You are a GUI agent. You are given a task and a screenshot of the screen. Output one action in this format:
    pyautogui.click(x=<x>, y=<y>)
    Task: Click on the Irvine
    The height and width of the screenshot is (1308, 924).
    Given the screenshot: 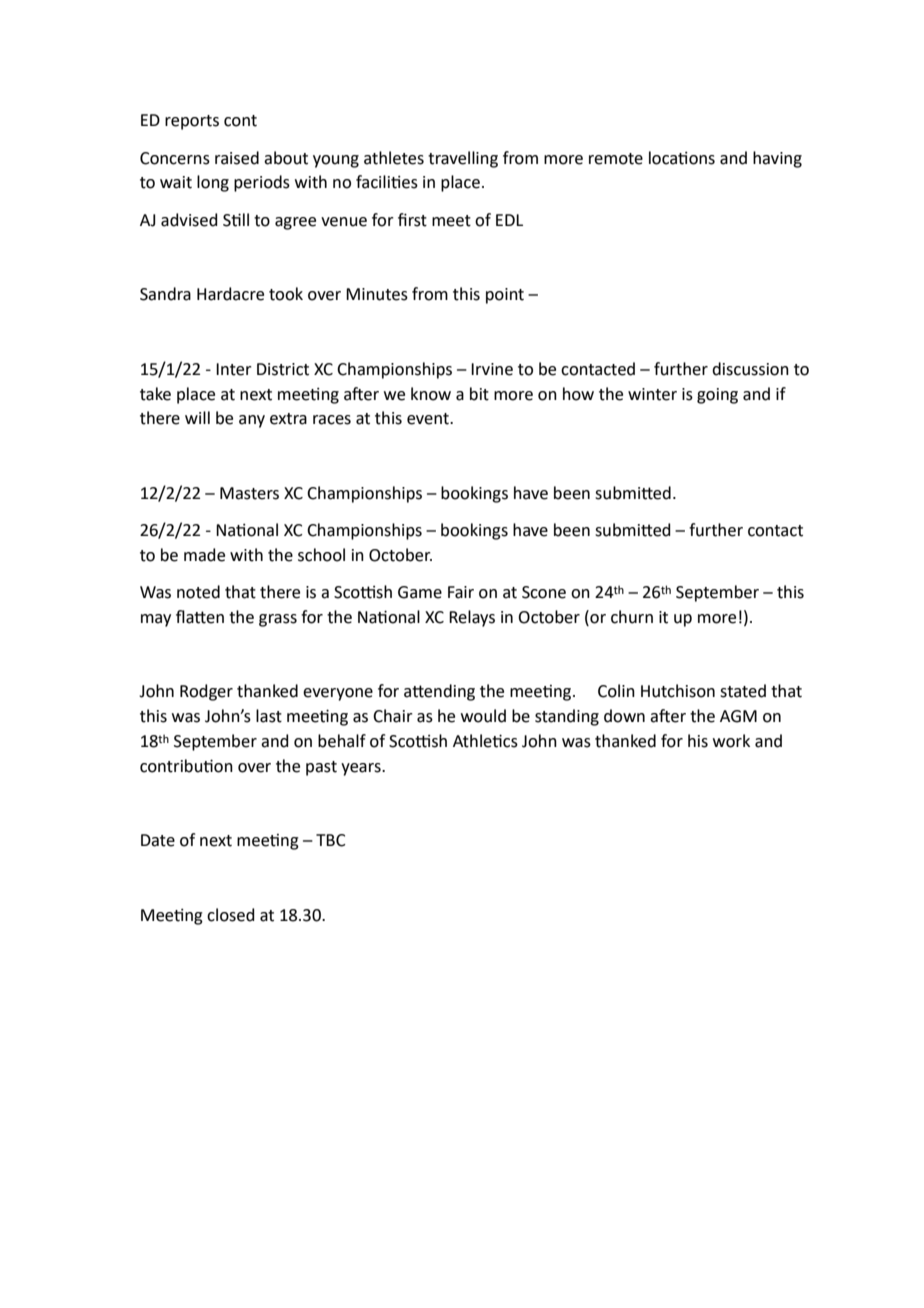 What is the action you would take?
    pyautogui.click(x=492, y=369)
